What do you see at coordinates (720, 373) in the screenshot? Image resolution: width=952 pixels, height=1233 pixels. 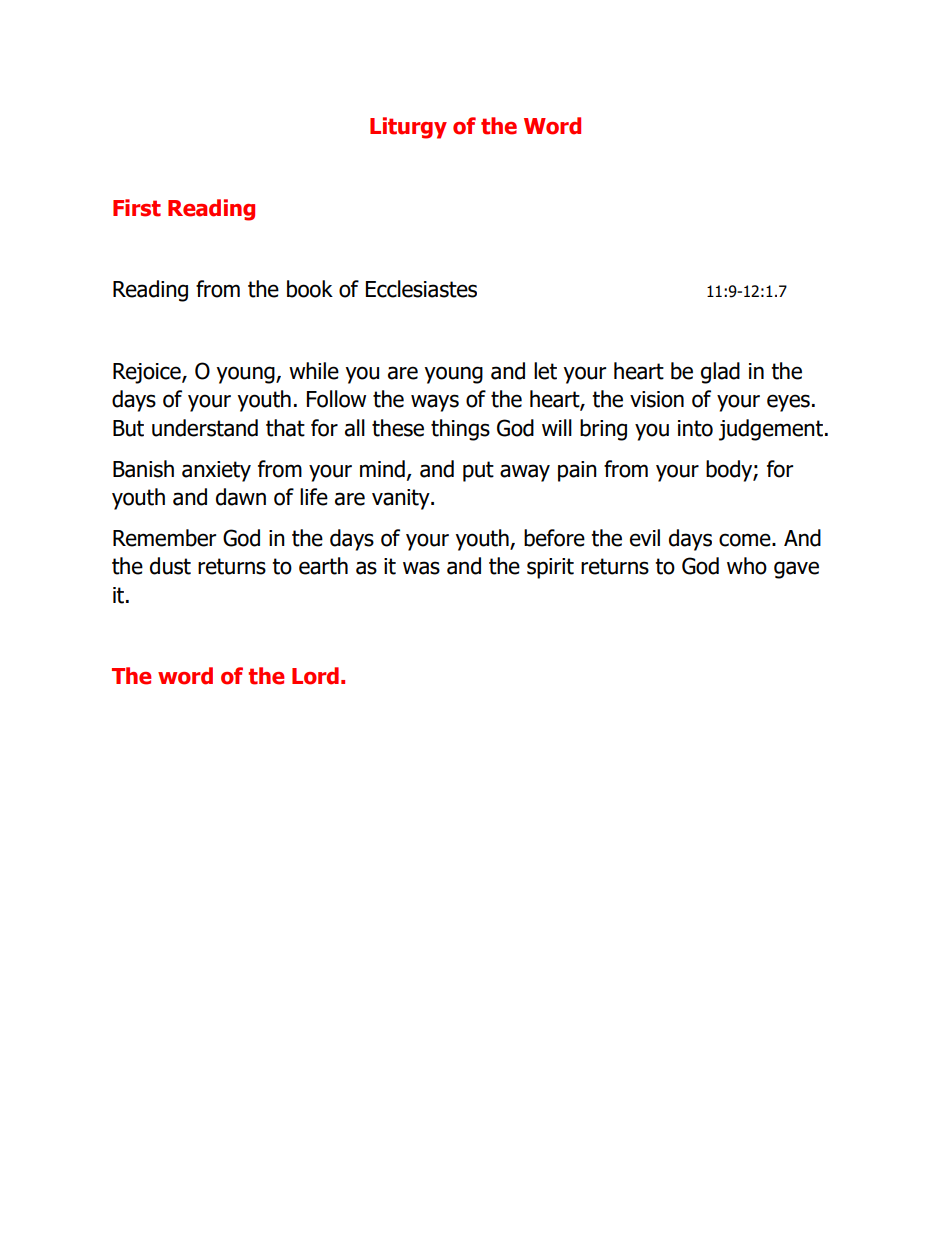 I see `glad` at bounding box center [720, 373].
